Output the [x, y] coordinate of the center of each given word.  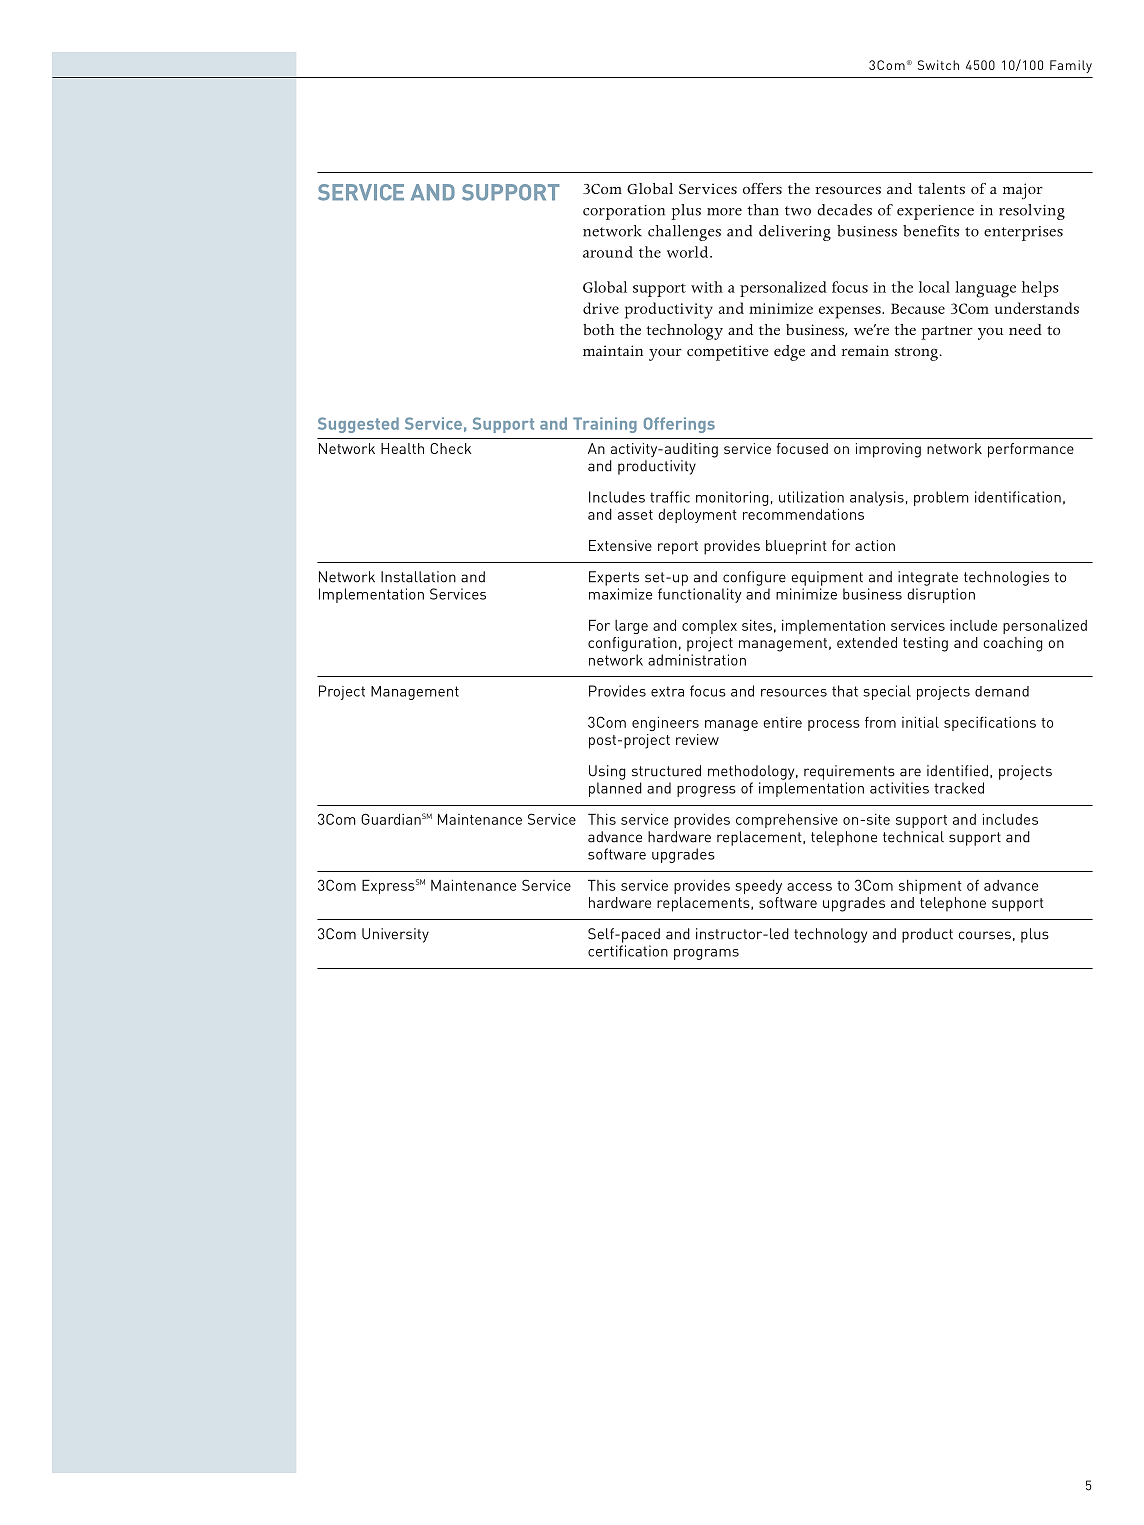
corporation [624, 212]
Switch [938, 65]
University [395, 935]
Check [450, 448]
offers [762, 188]
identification [1018, 497]
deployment [697, 516]
